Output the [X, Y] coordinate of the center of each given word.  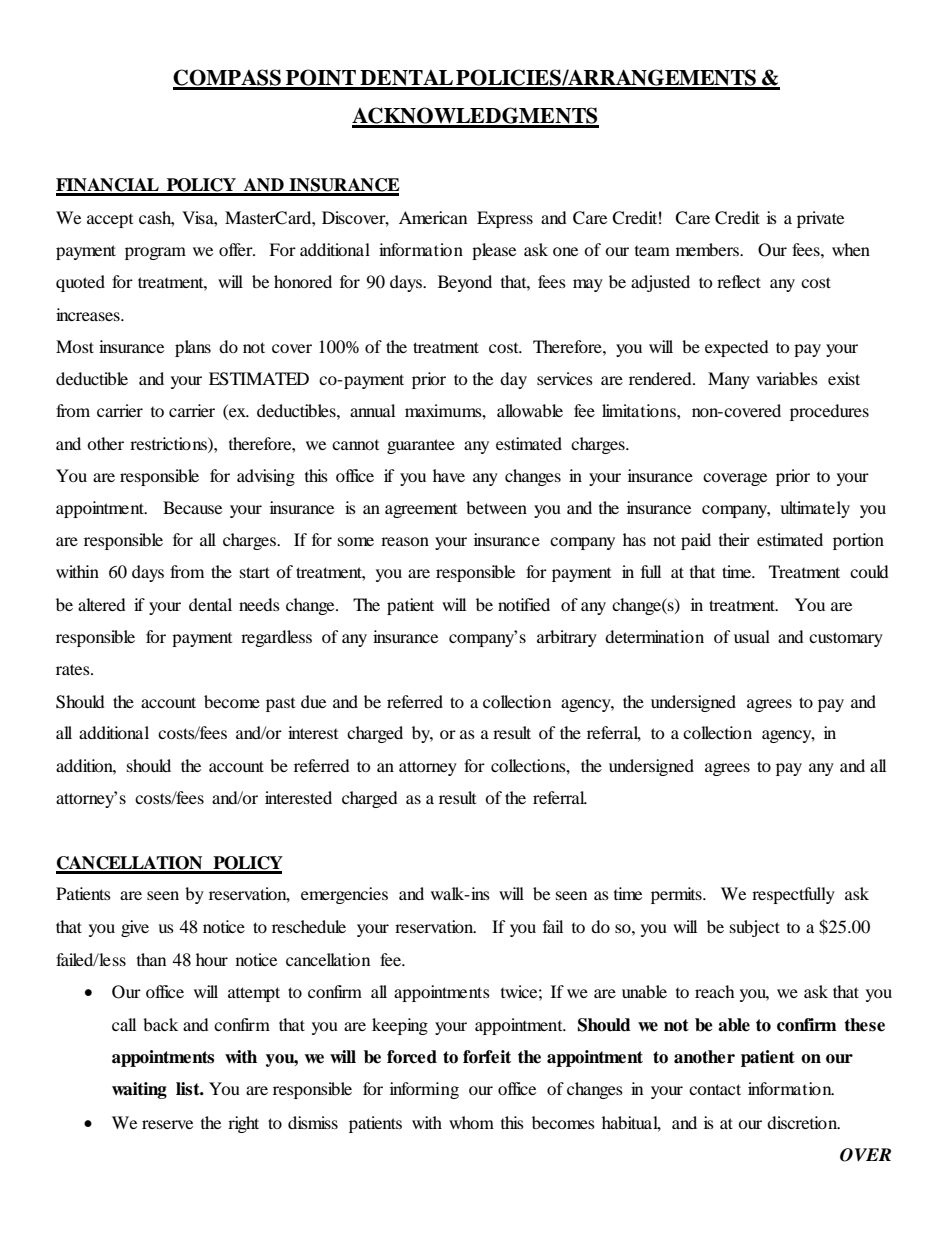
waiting [139, 1090]
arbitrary [567, 638]
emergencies [344, 895]
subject [755, 928]
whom [471, 1122]
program [155, 253]
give [135, 928]
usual [752, 636]
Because [192, 507]
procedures [829, 412]
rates [74, 669]
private [820, 219]
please [494, 251]
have [449, 475]
